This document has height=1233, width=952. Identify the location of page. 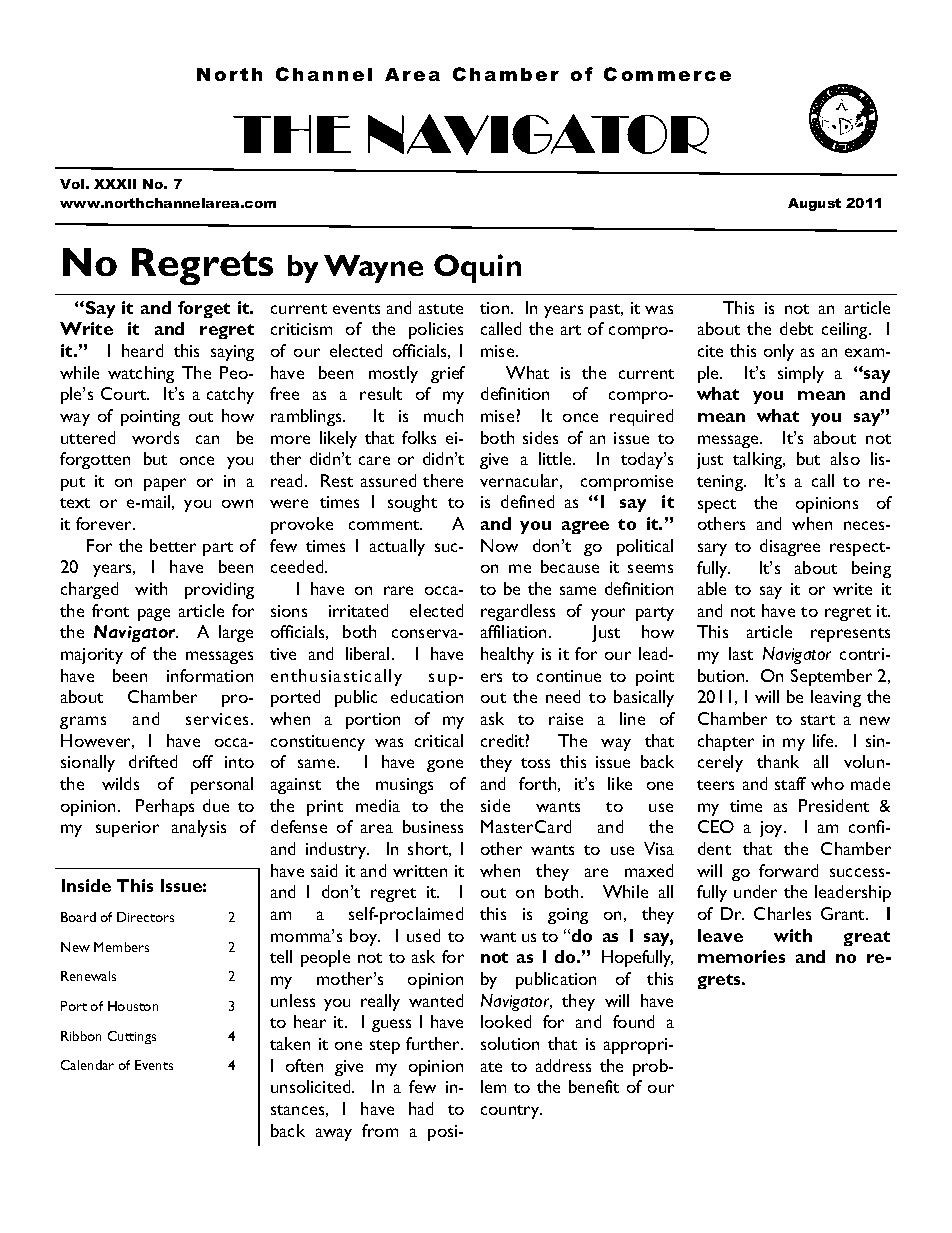
(154, 614).
